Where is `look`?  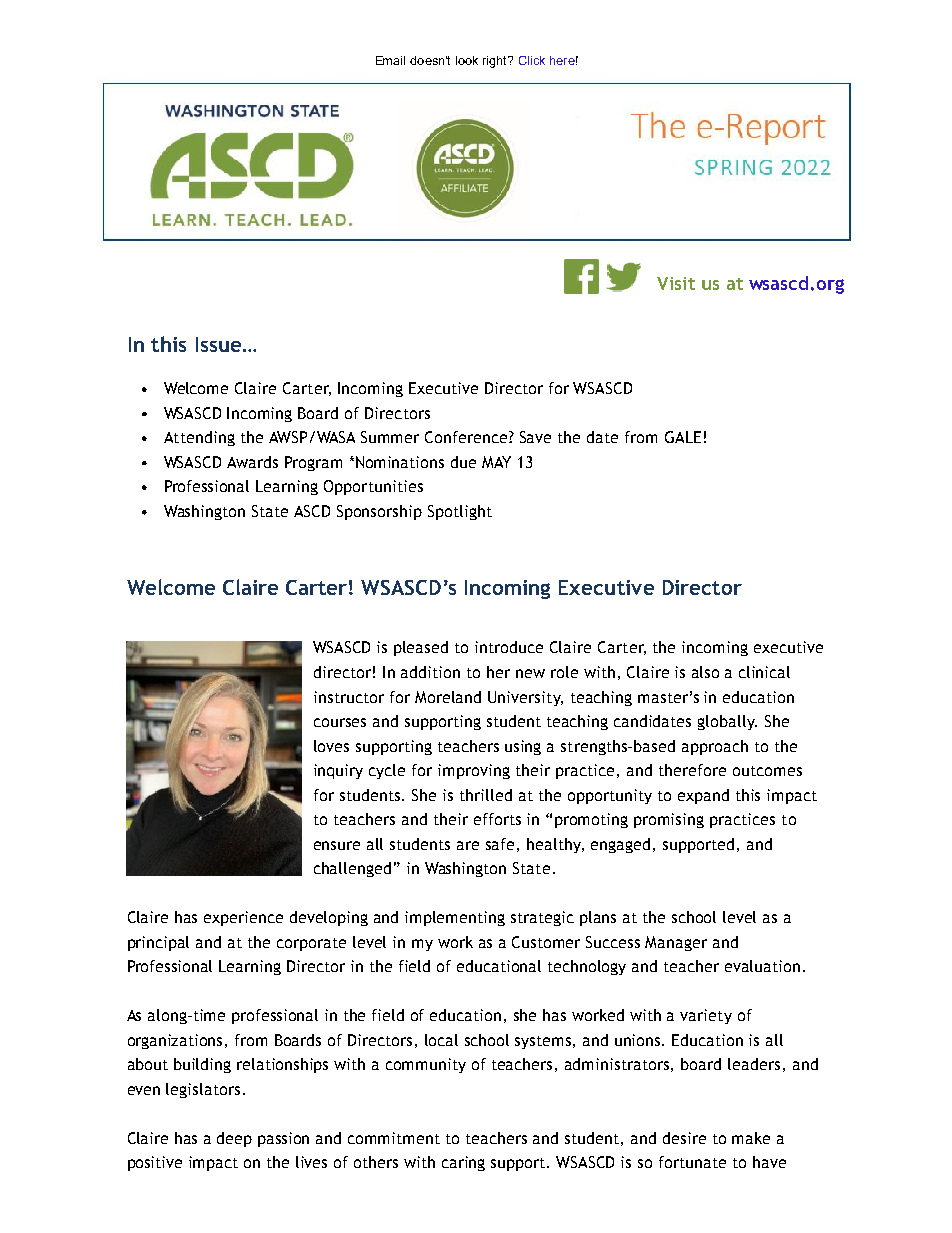 look is located at coordinates (467, 60).
